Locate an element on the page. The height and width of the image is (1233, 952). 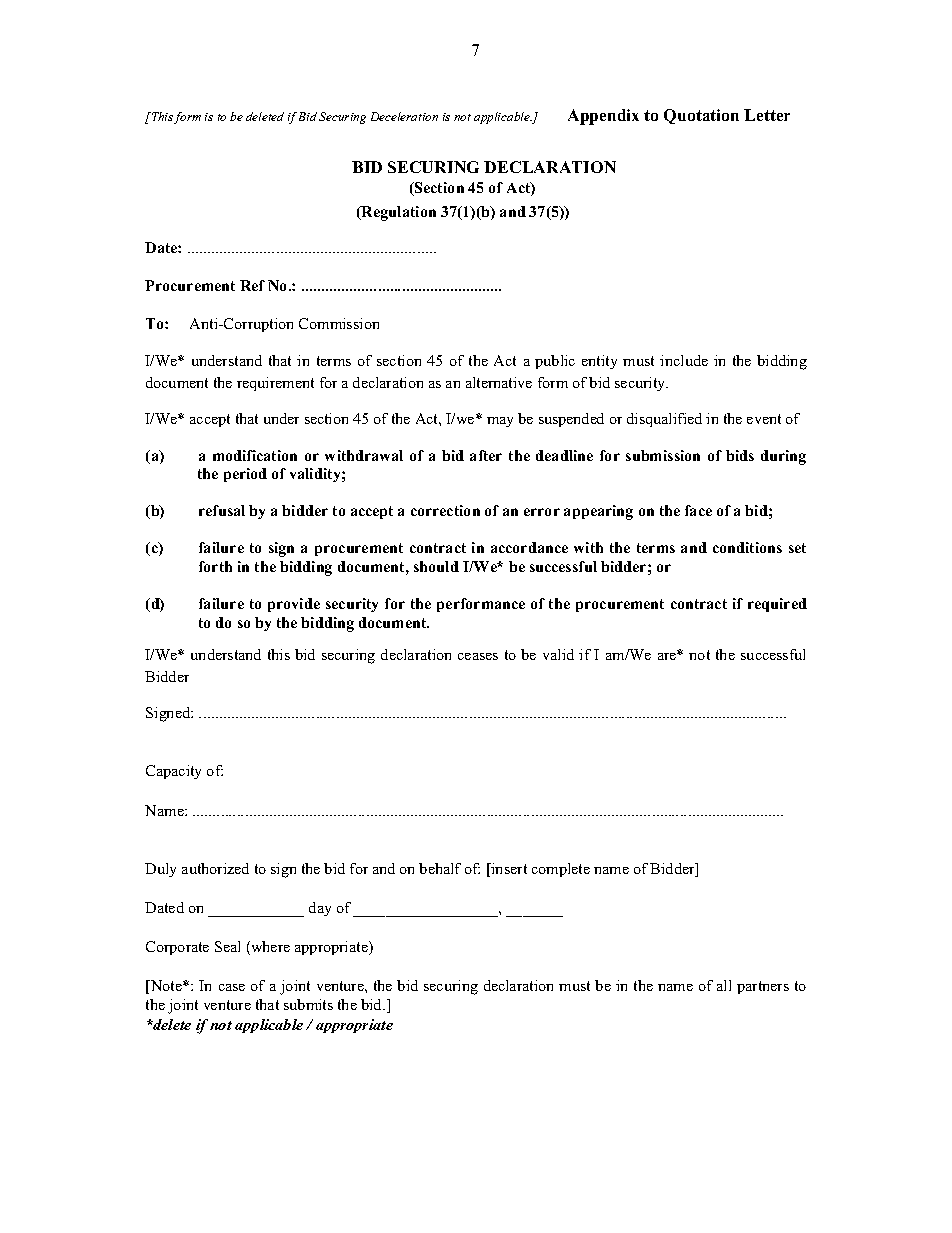
modification is located at coordinates (255, 455).
